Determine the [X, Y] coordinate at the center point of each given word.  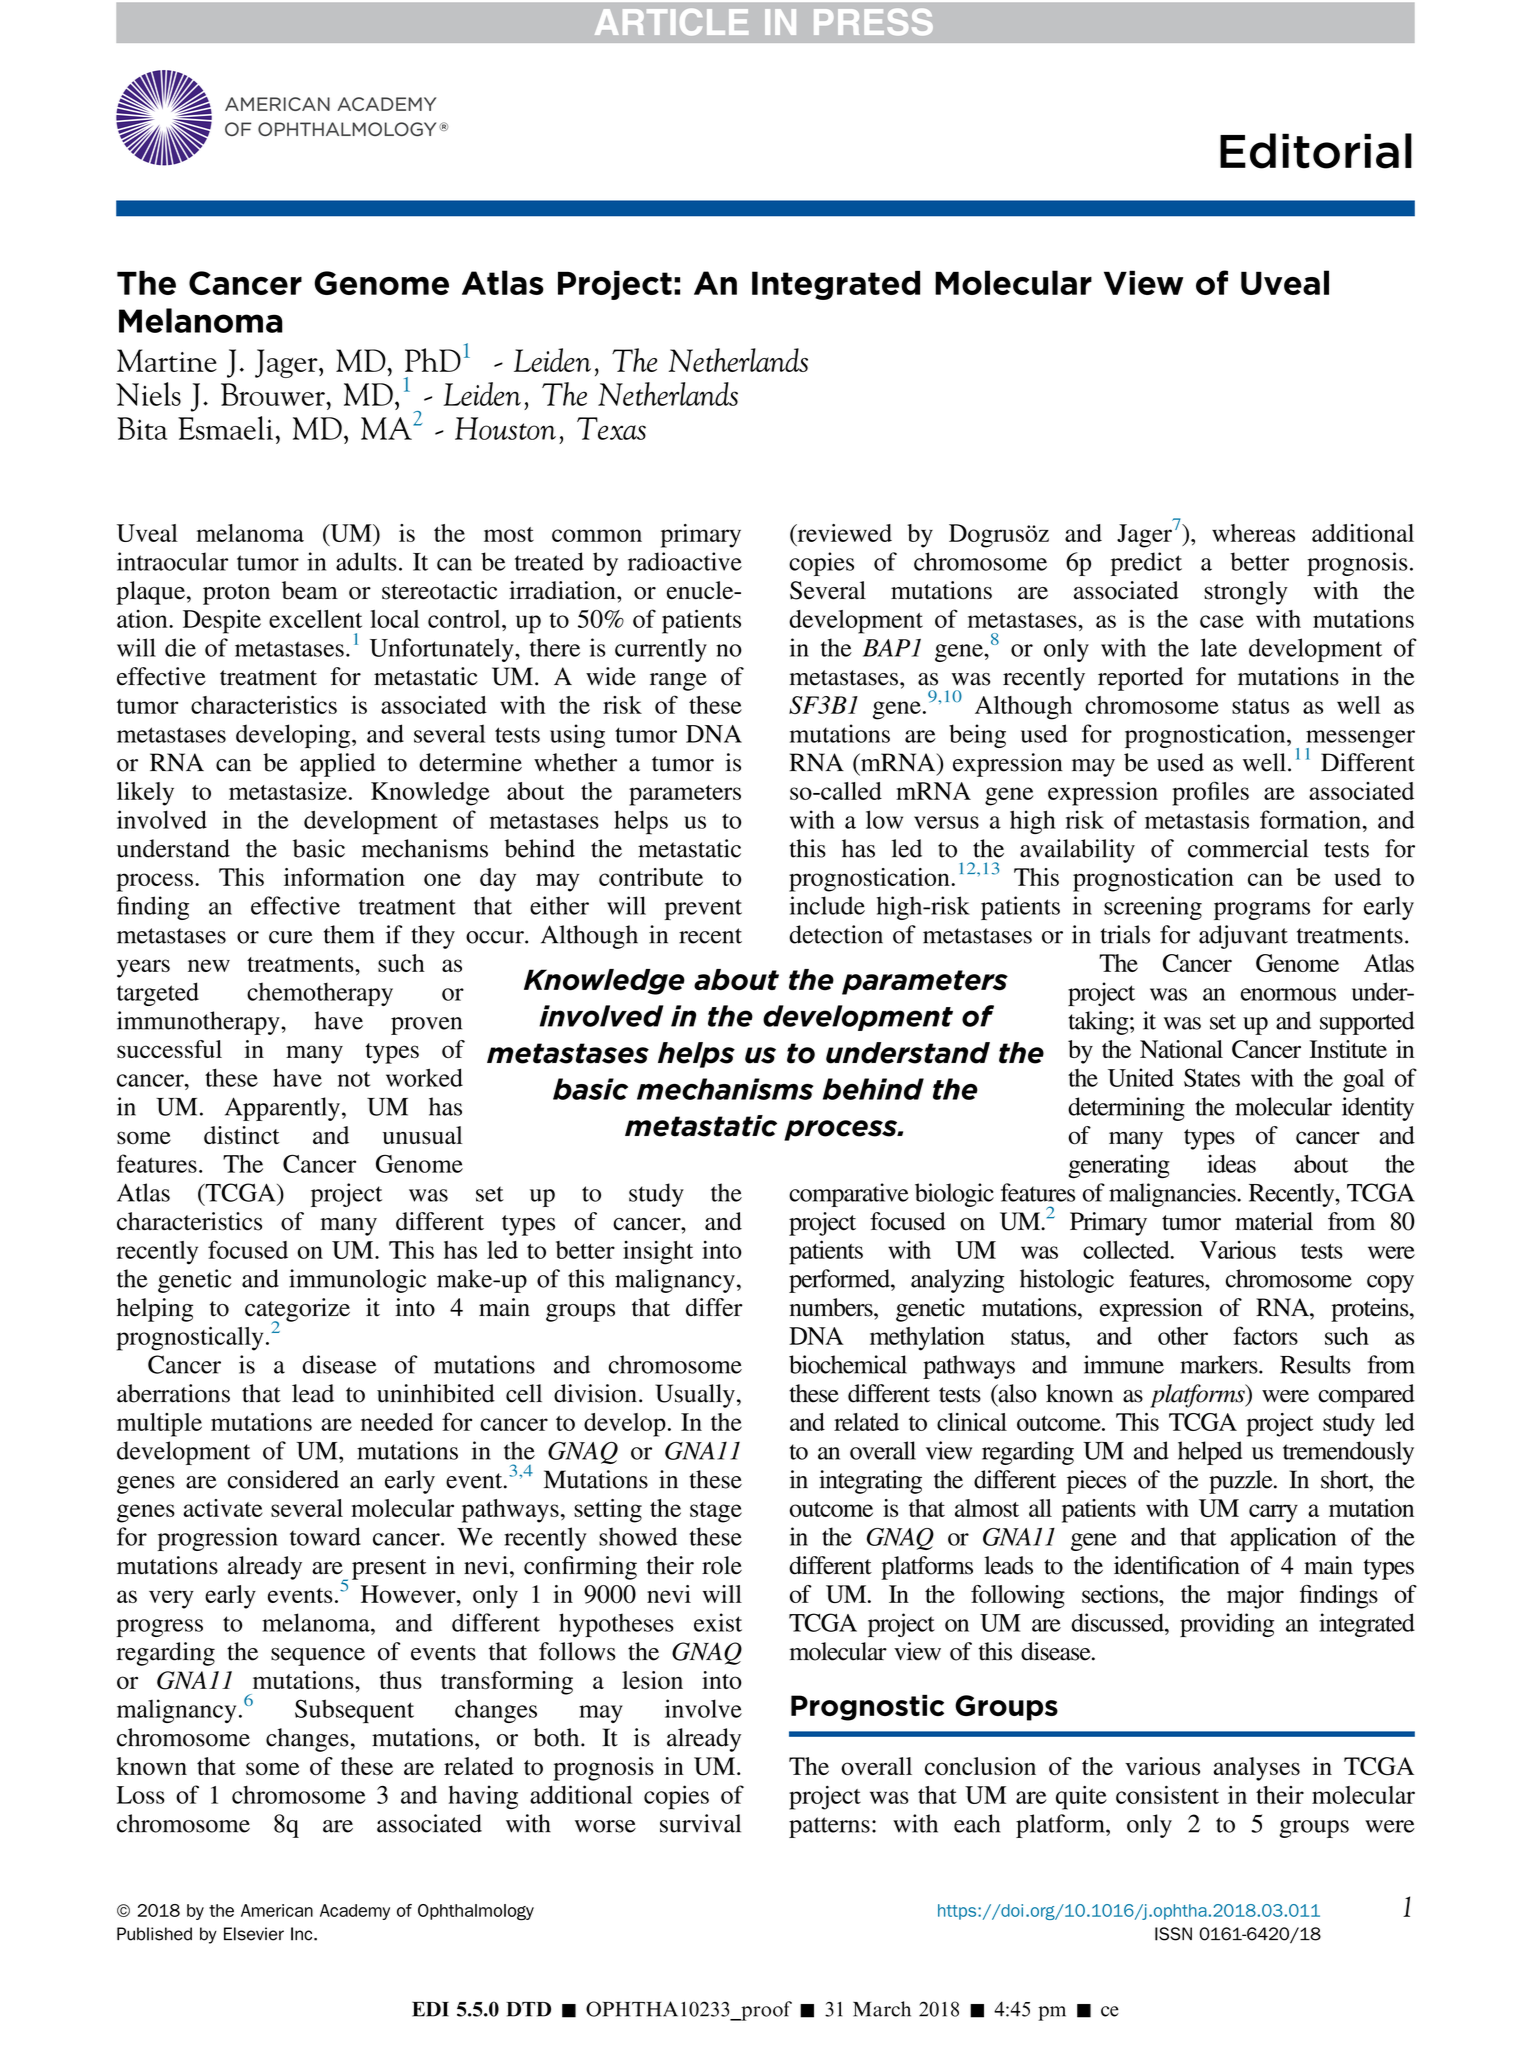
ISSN [1173, 1934]
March [882, 2009]
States [1212, 1077]
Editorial [1316, 151]
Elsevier [254, 1934]
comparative [849, 1195]
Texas [611, 428]
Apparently [282, 1109]
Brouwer [274, 394]
